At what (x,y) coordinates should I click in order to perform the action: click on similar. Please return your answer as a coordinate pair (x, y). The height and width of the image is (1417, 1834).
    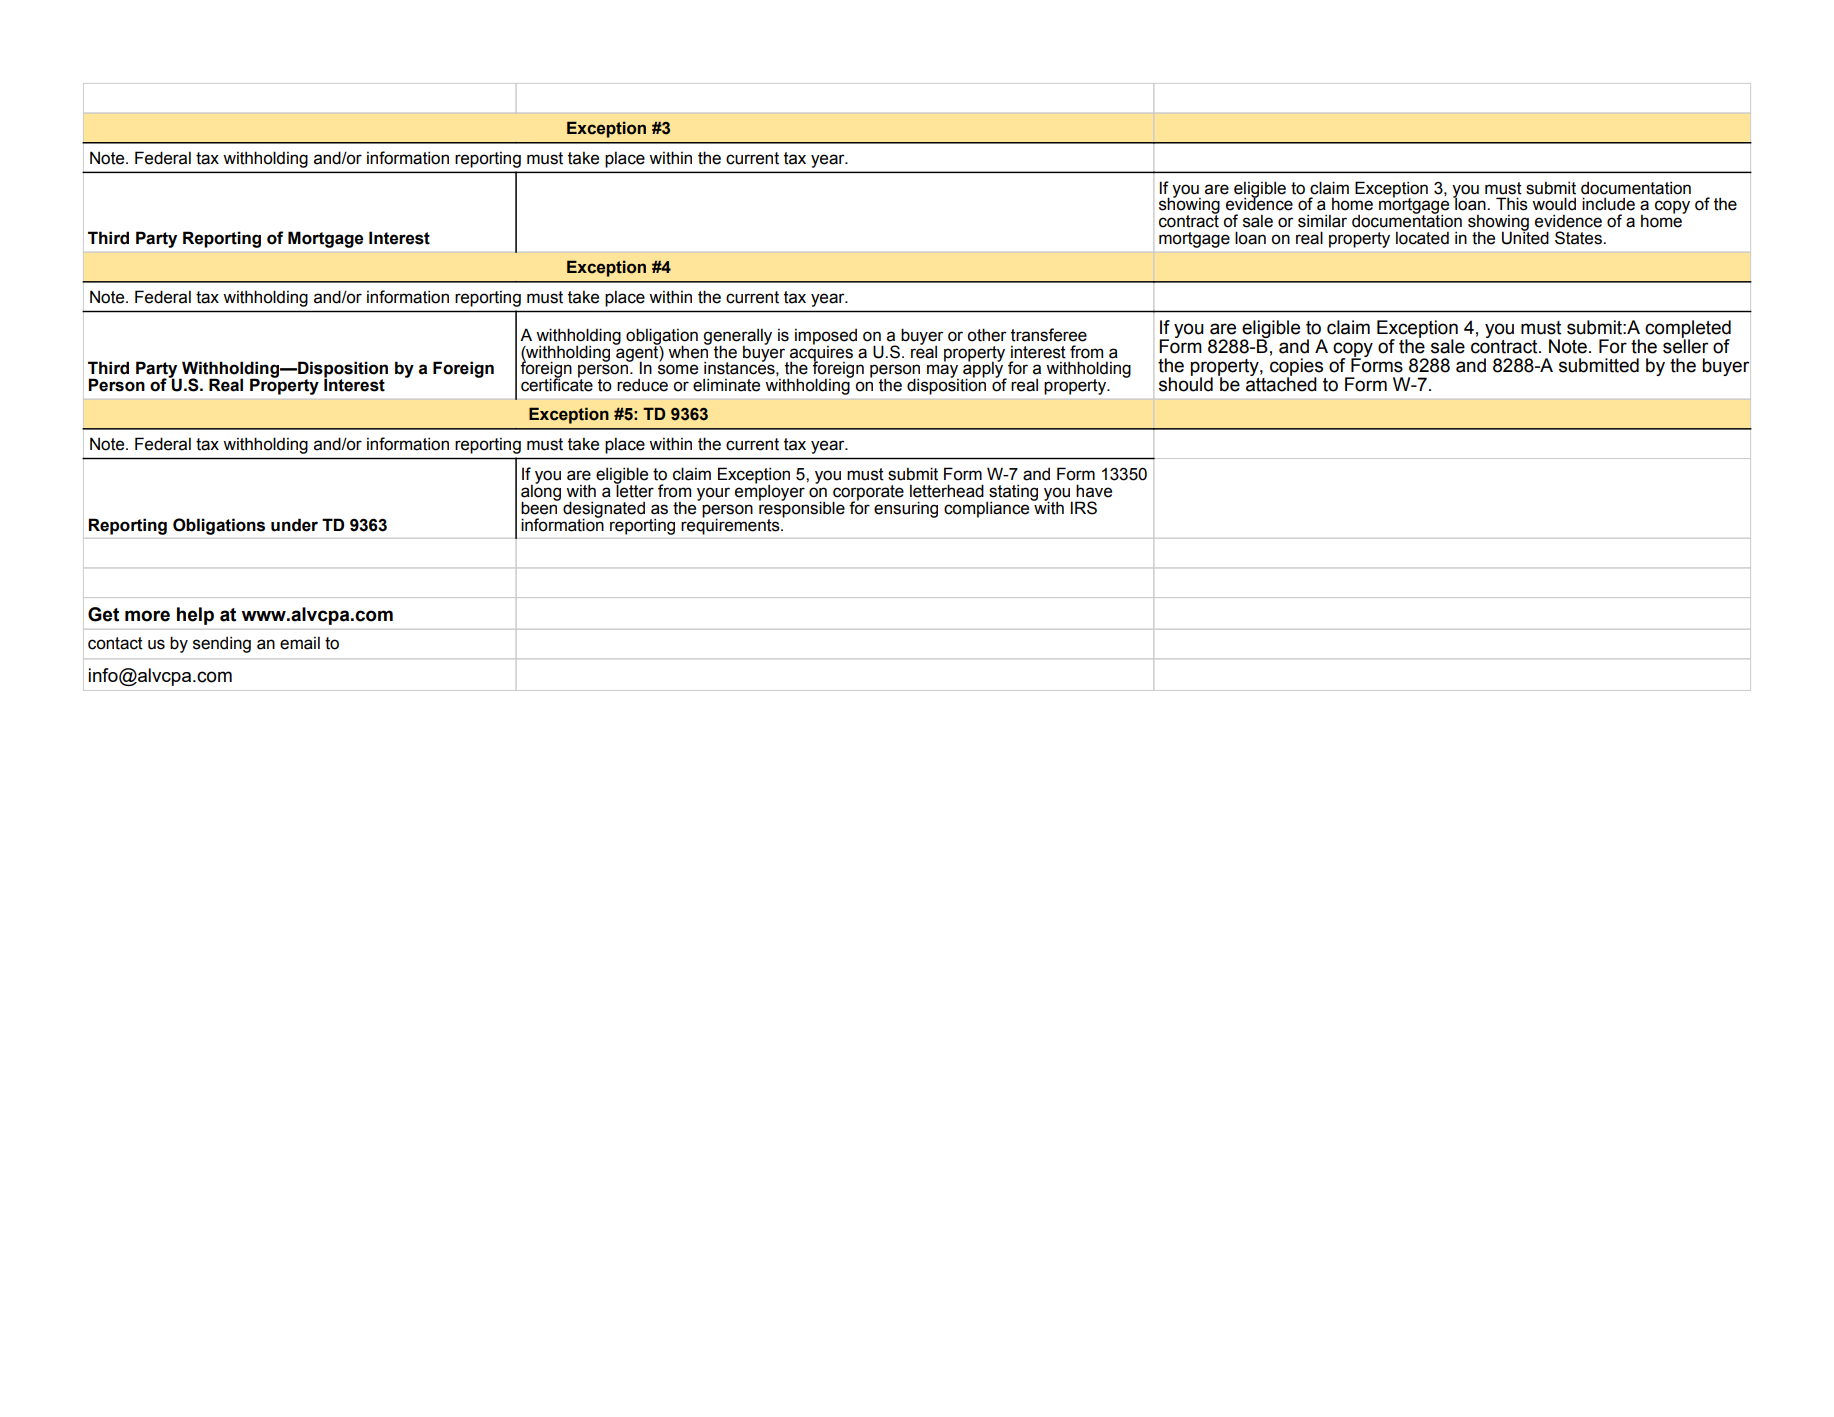
    Looking at the image, I should click on (1322, 221).
